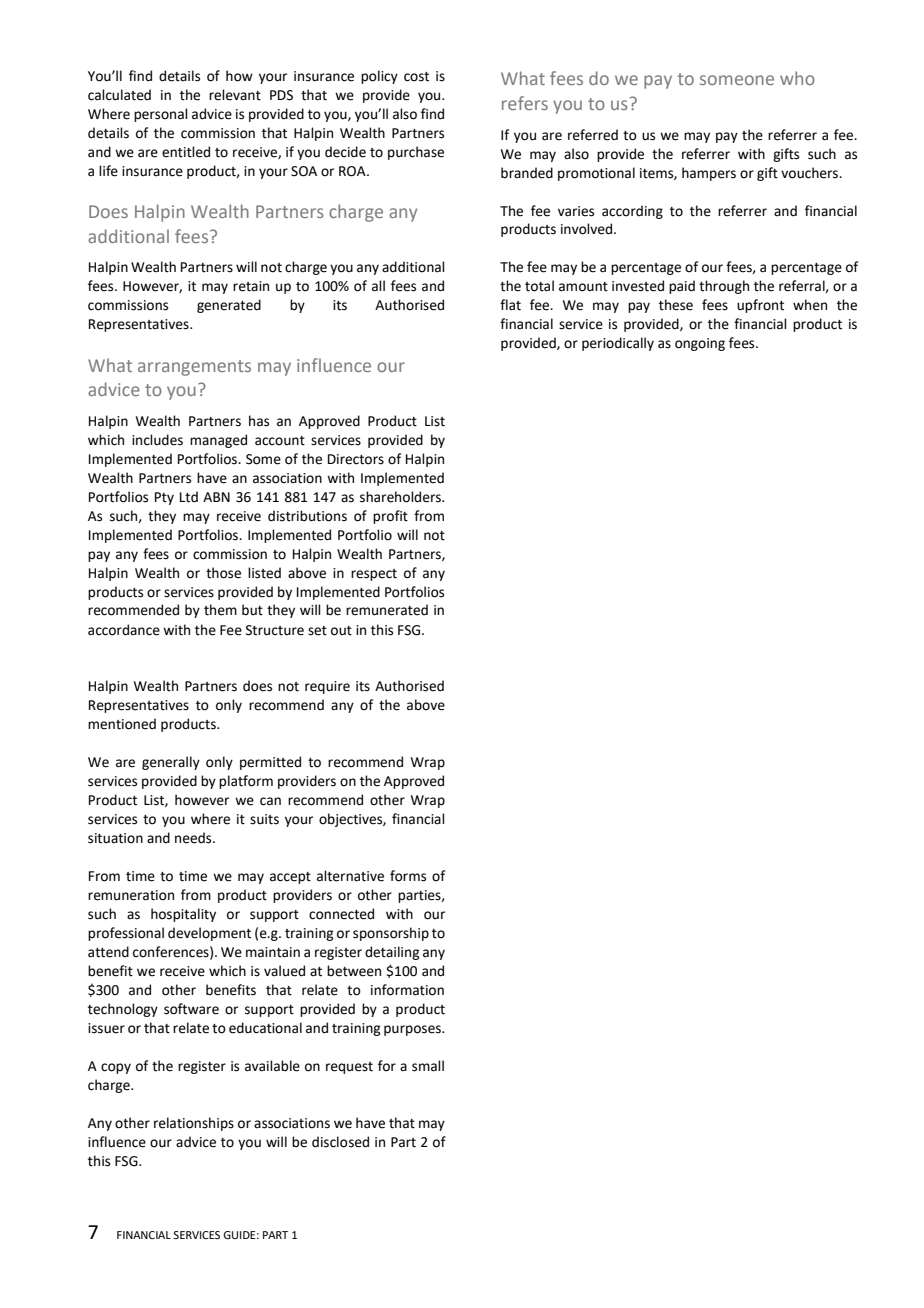  Describe the element at coordinates (194, 1124) in the document. I see `relationships` at that location.
